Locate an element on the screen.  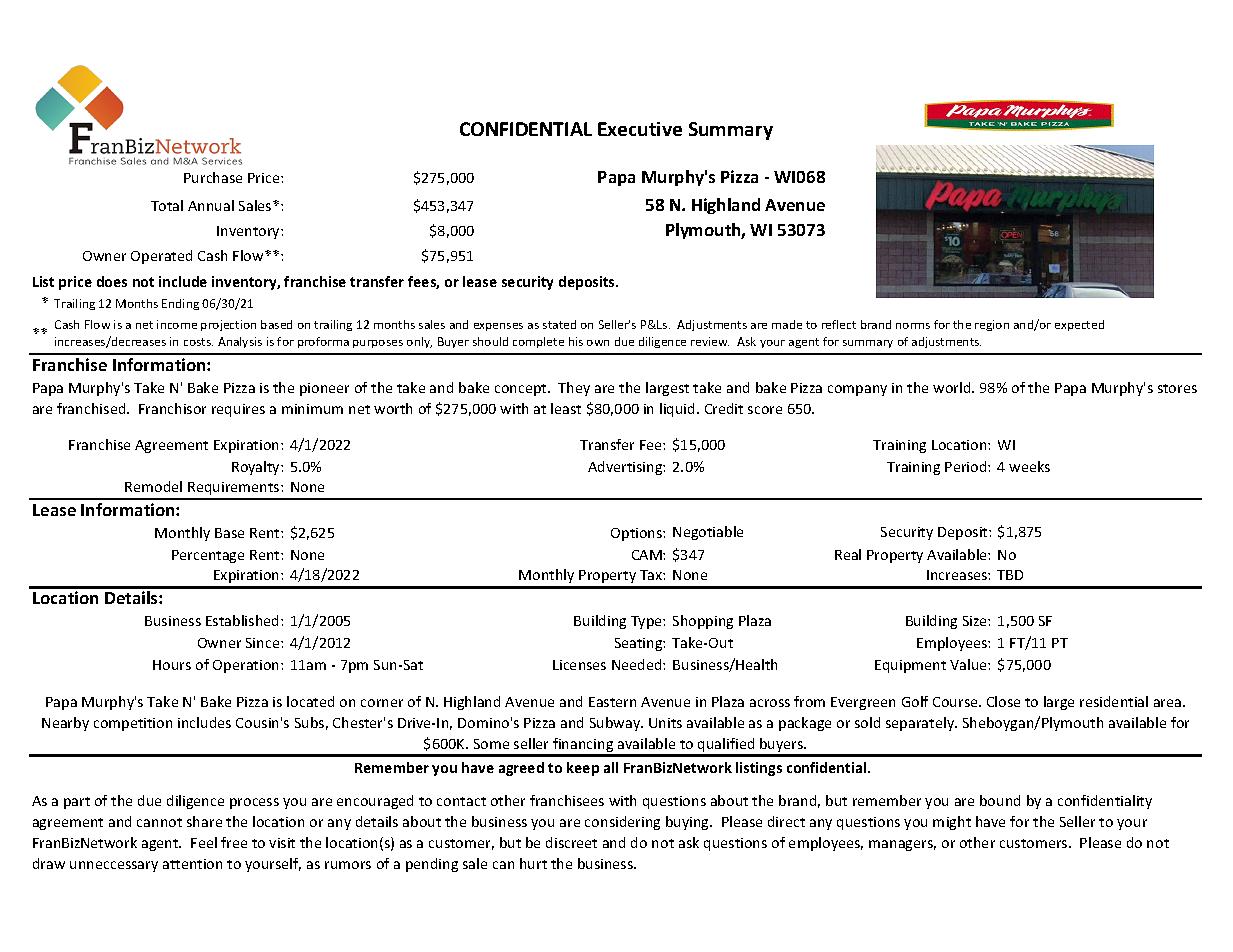
Franchisor is located at coordinates (172, 408).
